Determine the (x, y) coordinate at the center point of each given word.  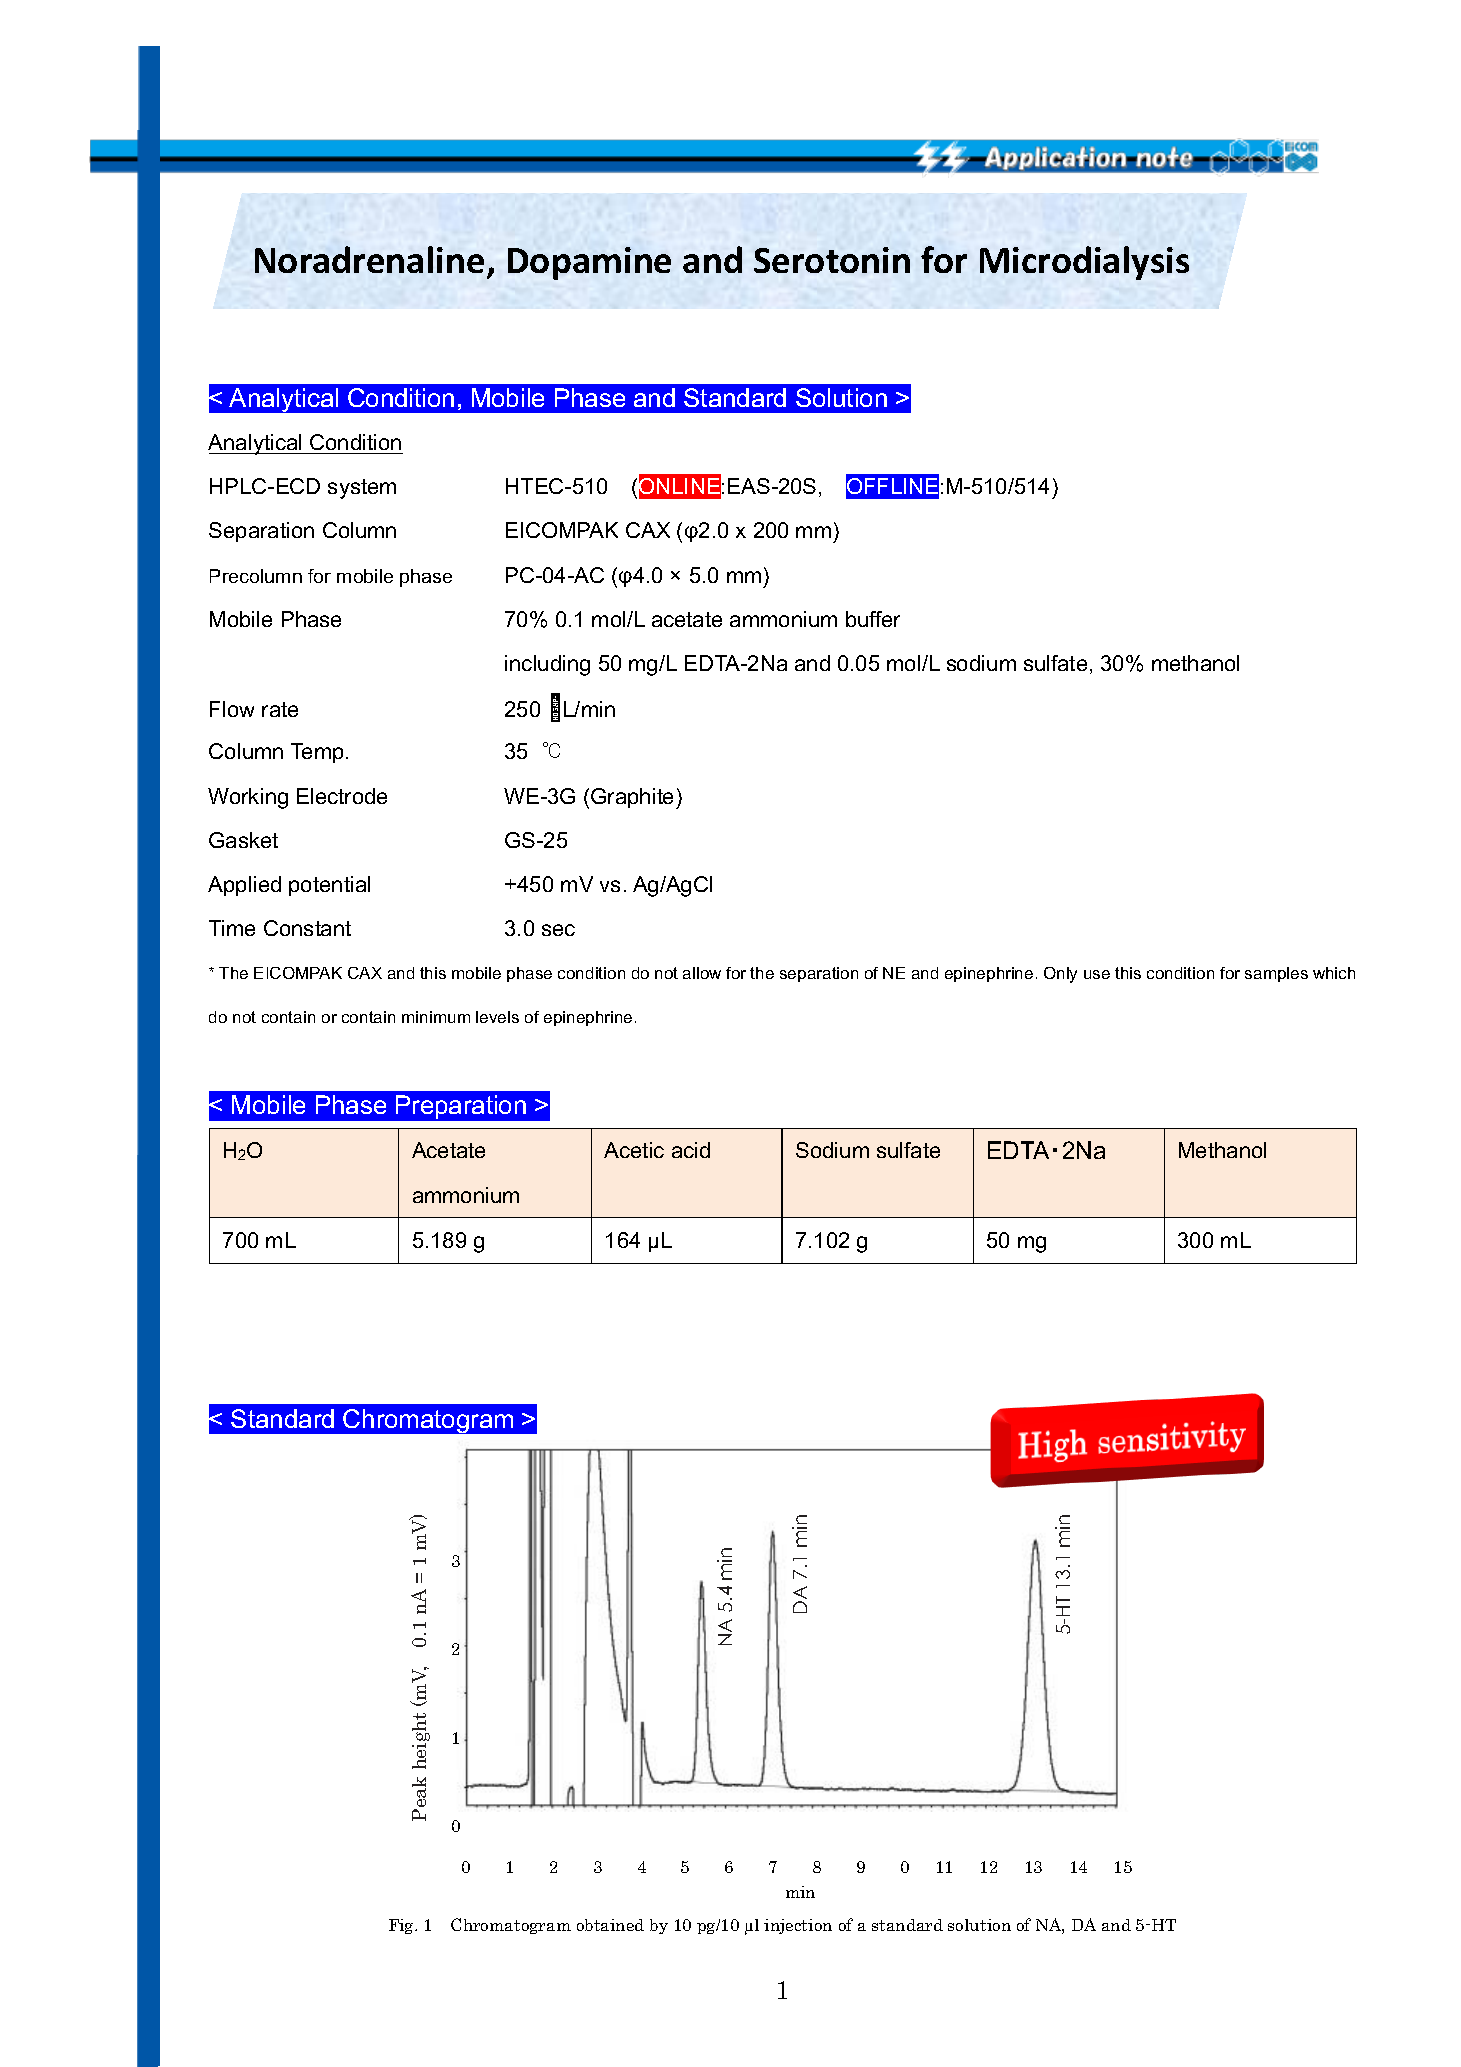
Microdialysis (1084, 263)
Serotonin (832, 260)
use (1097, 974)
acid (691, 1150)
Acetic (634, 1150)
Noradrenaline (369, 259)
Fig (402, 1926)
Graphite (634, 798)
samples (1276, 974)
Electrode (342, 796)
